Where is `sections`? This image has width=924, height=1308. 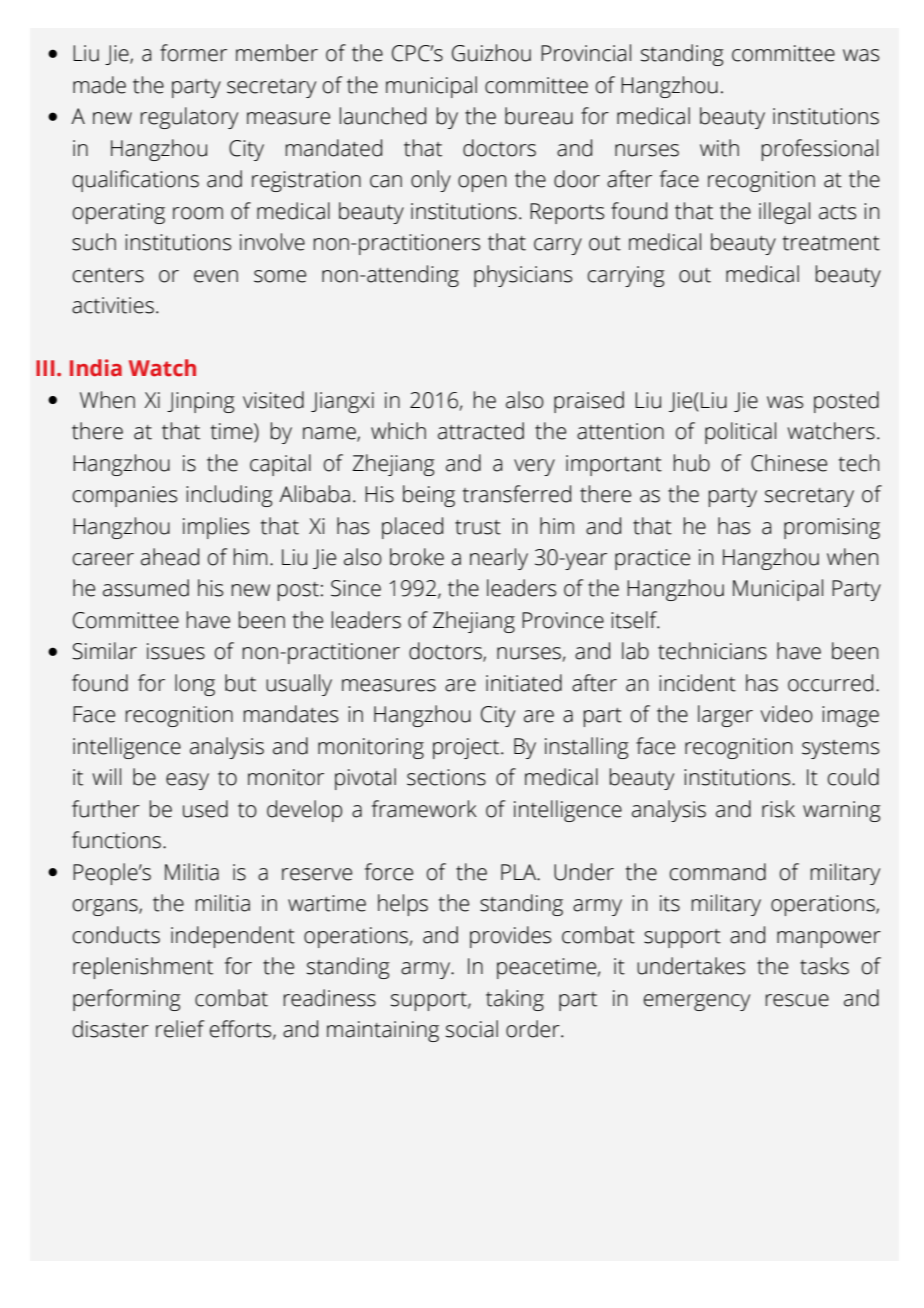
sections is located at coordinates (446, 777).
